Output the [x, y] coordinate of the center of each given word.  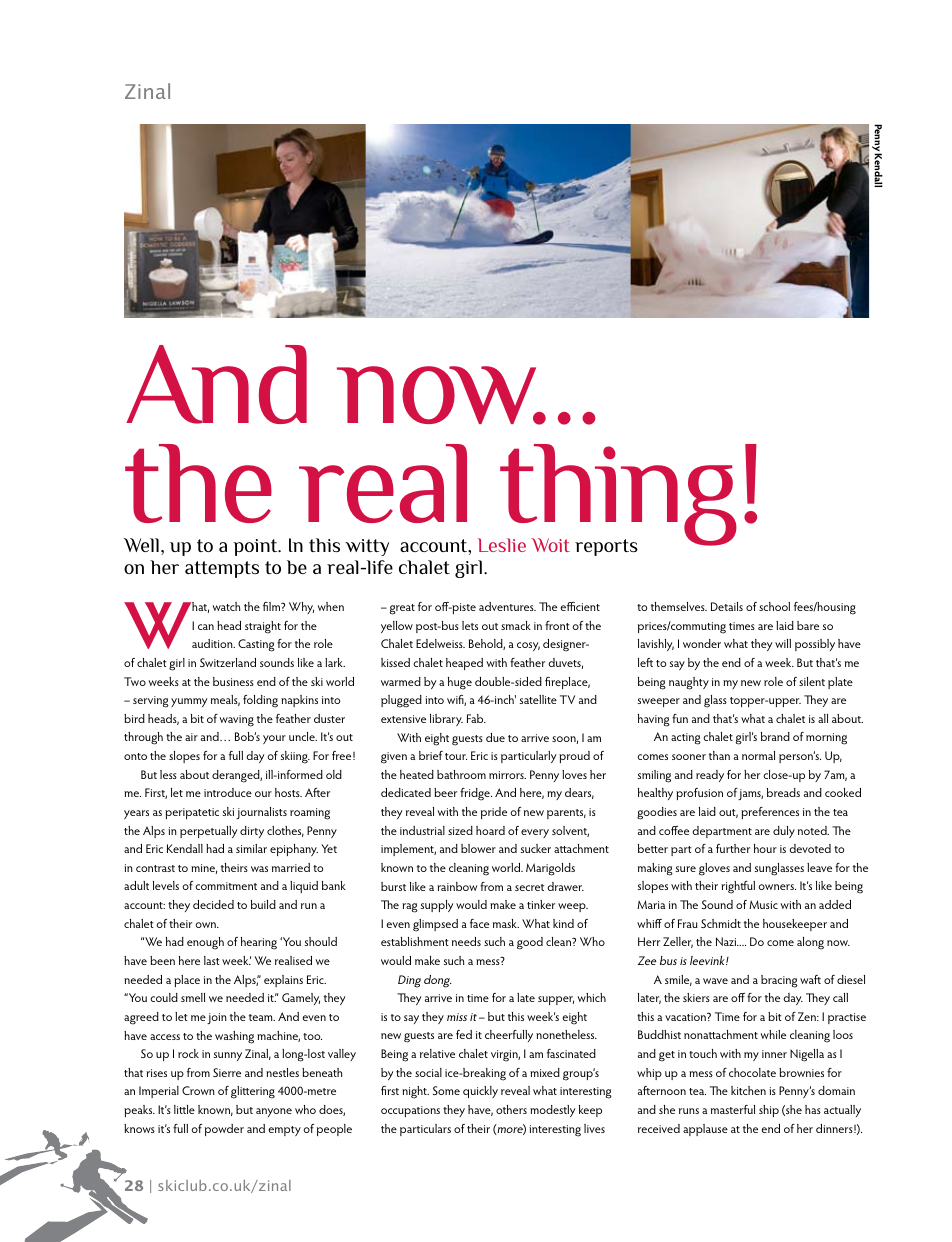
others [511, 1109]
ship [769, 1111]
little [184, 1109]
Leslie [502, 545]
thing [617, 496]
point [256, 547]
